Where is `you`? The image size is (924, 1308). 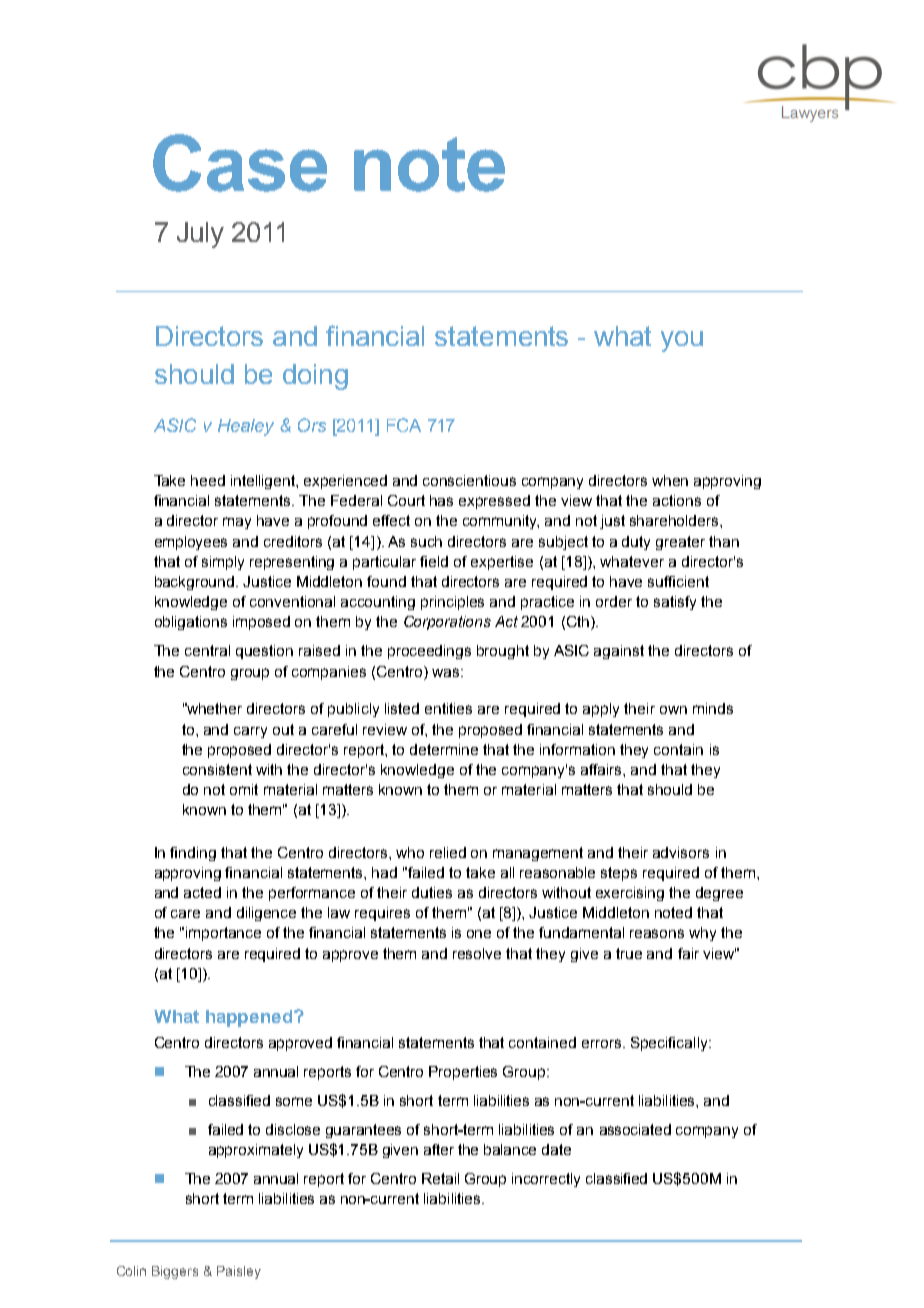
you is located at coordinates (682, 341).
